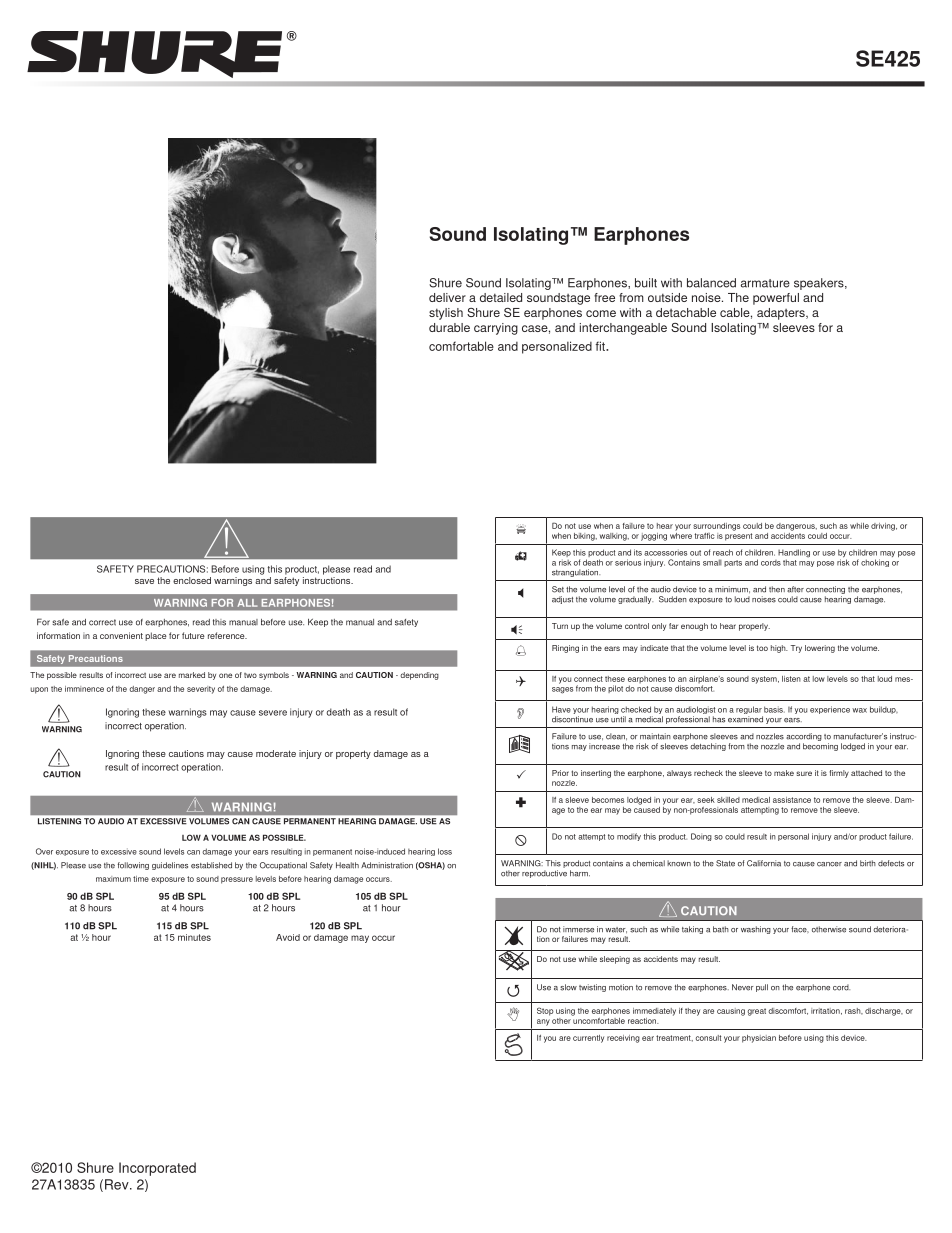  I want to click on face, so click(800, 929).
